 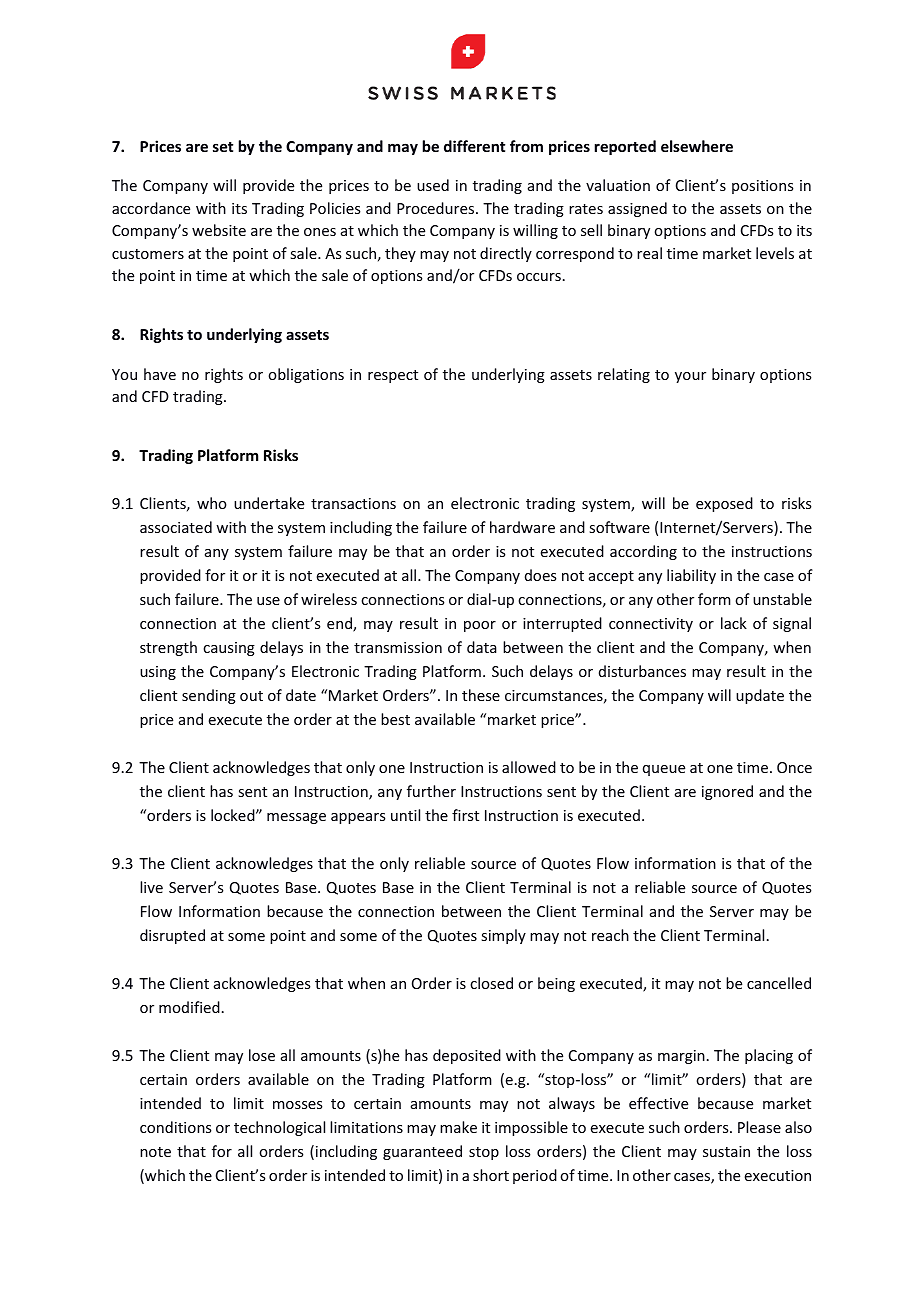 I want to click on hardware, so click(x=522, y=527).
